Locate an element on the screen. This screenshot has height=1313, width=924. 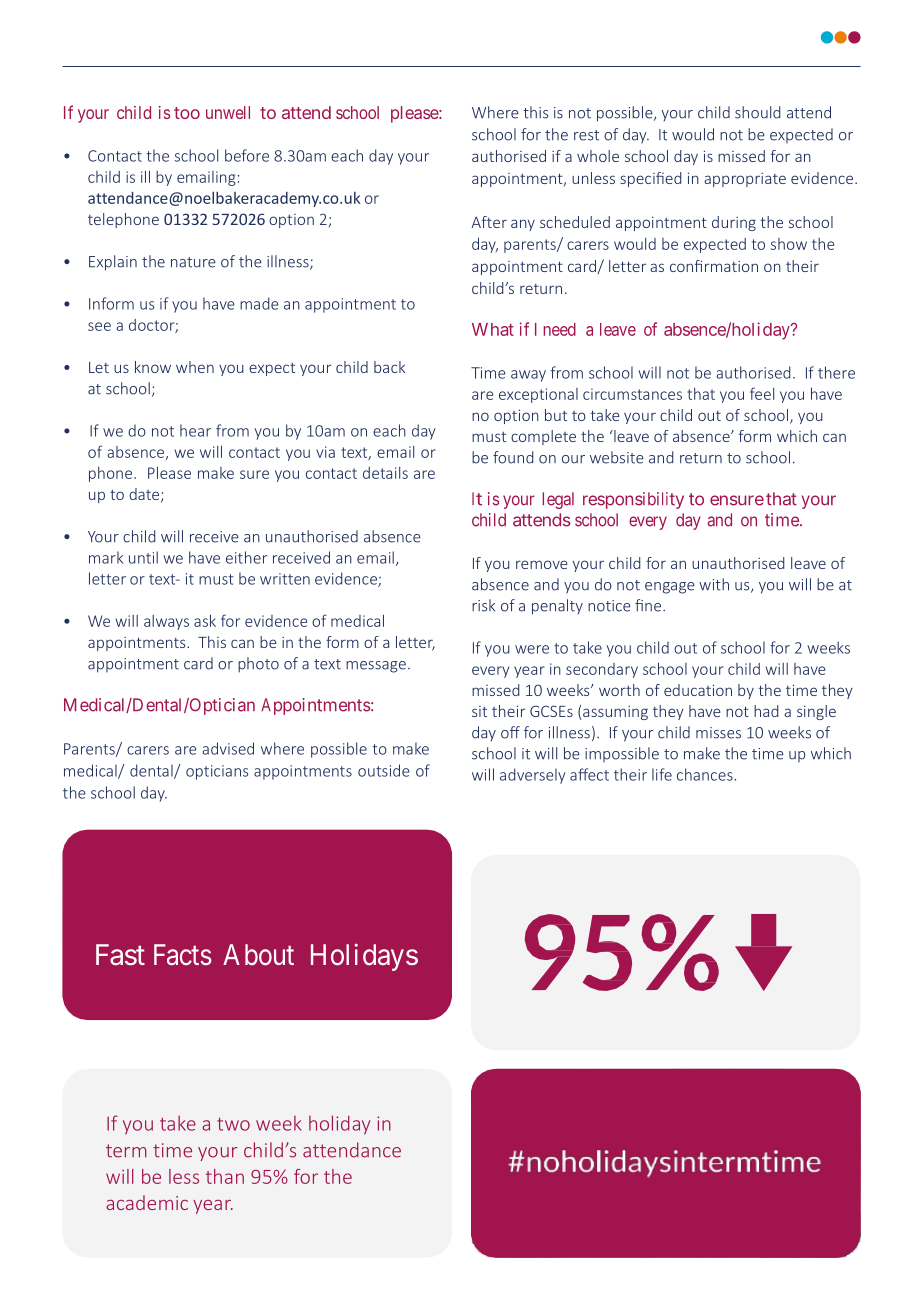
were is located at coordinates (532, 649).
